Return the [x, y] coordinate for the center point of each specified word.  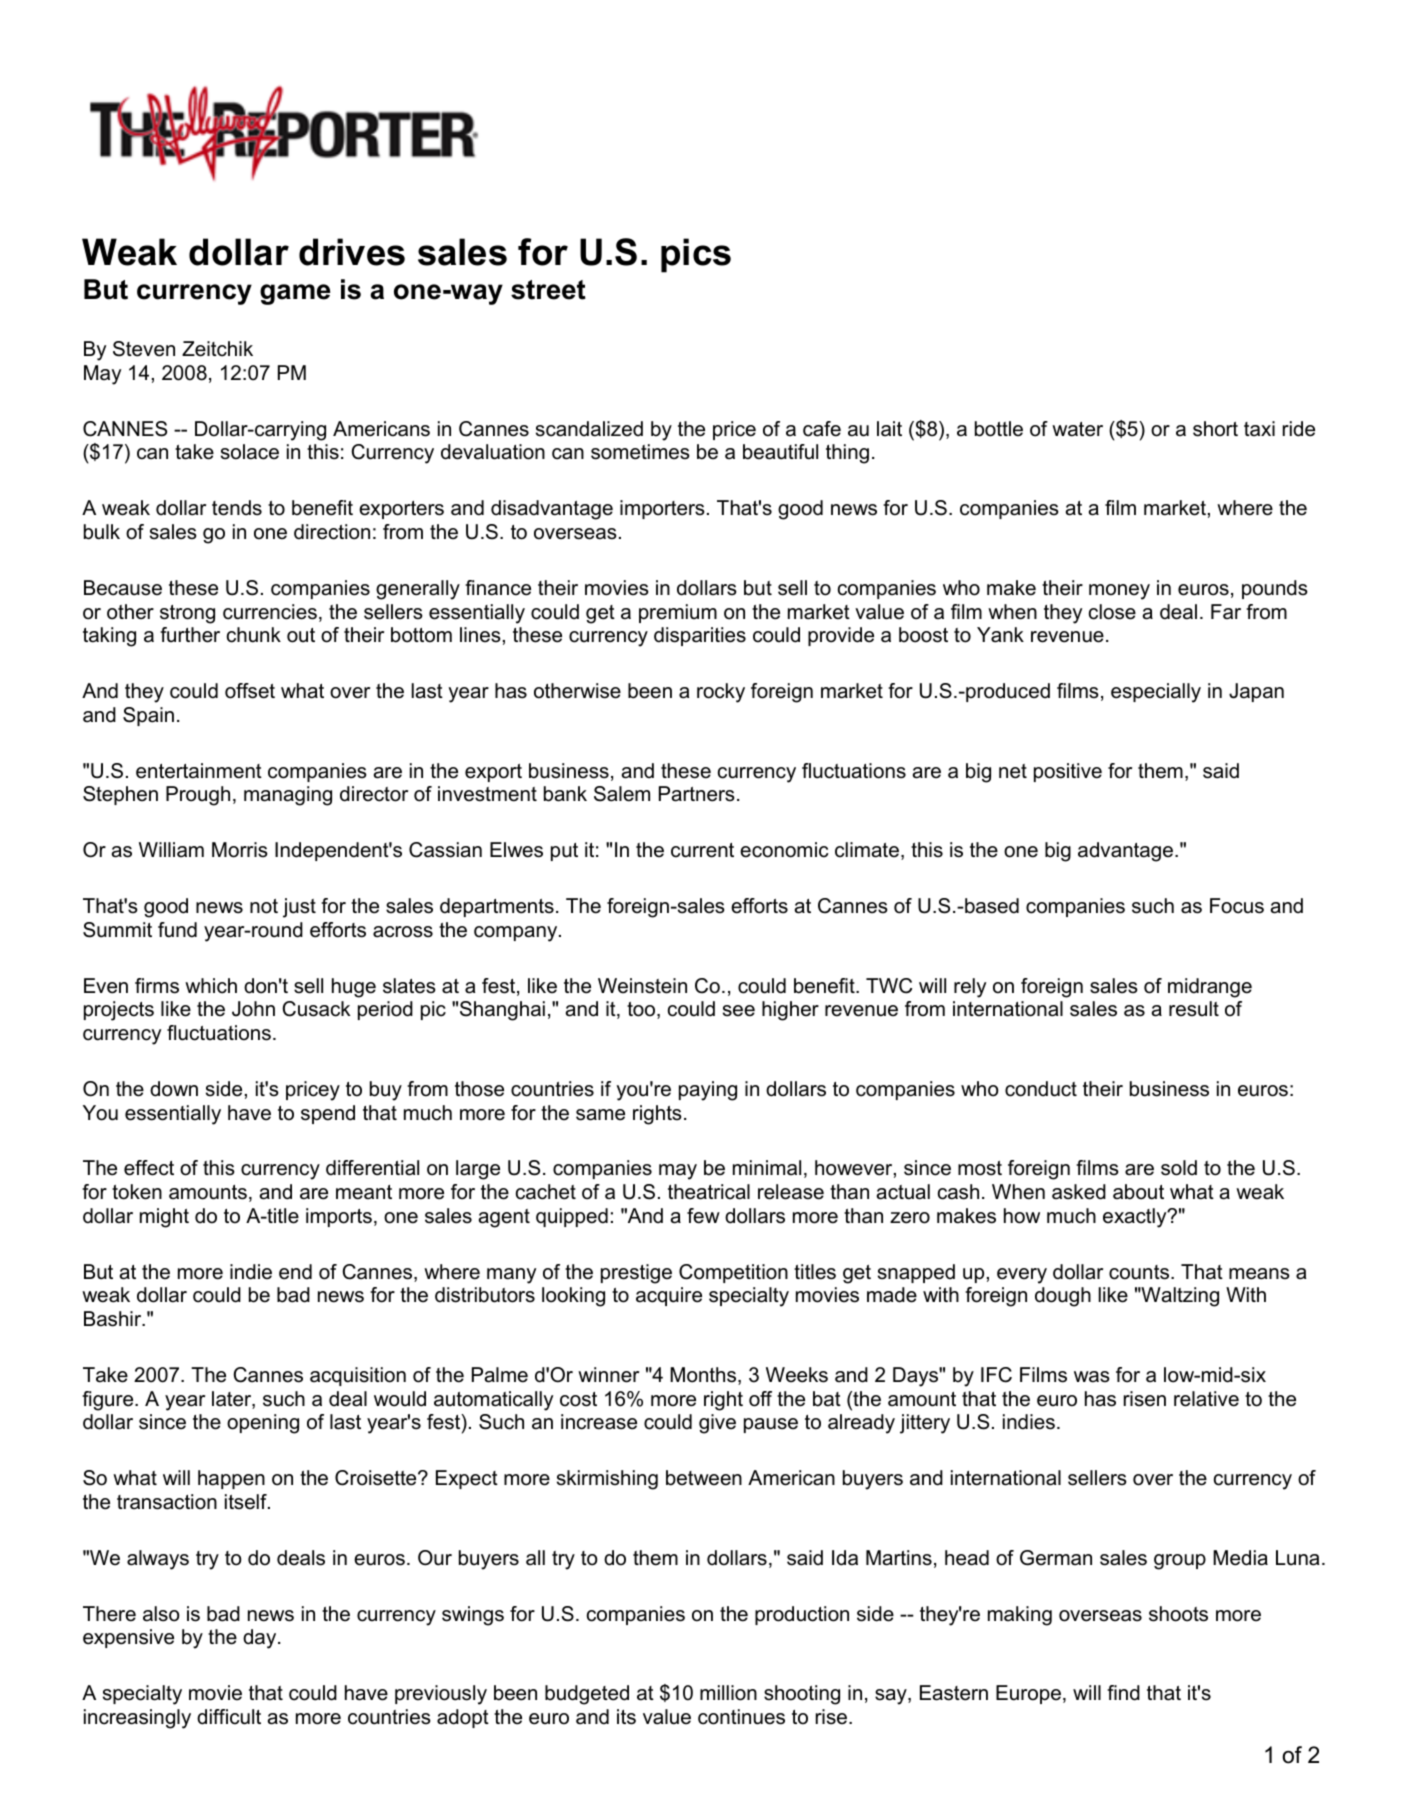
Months [704, 1376]
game [295, 294]
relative [1206, 1399]
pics [696, 255]
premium [678, 613]
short [1215, 429]
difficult [229, 1717]
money [1119, 592]
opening [263, 1424]
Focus [1237, 906]
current [702, 850]
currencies [270, 612]
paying [708, 1091]
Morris [240, 850]
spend [328, 1114]
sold [1179, 1168]
